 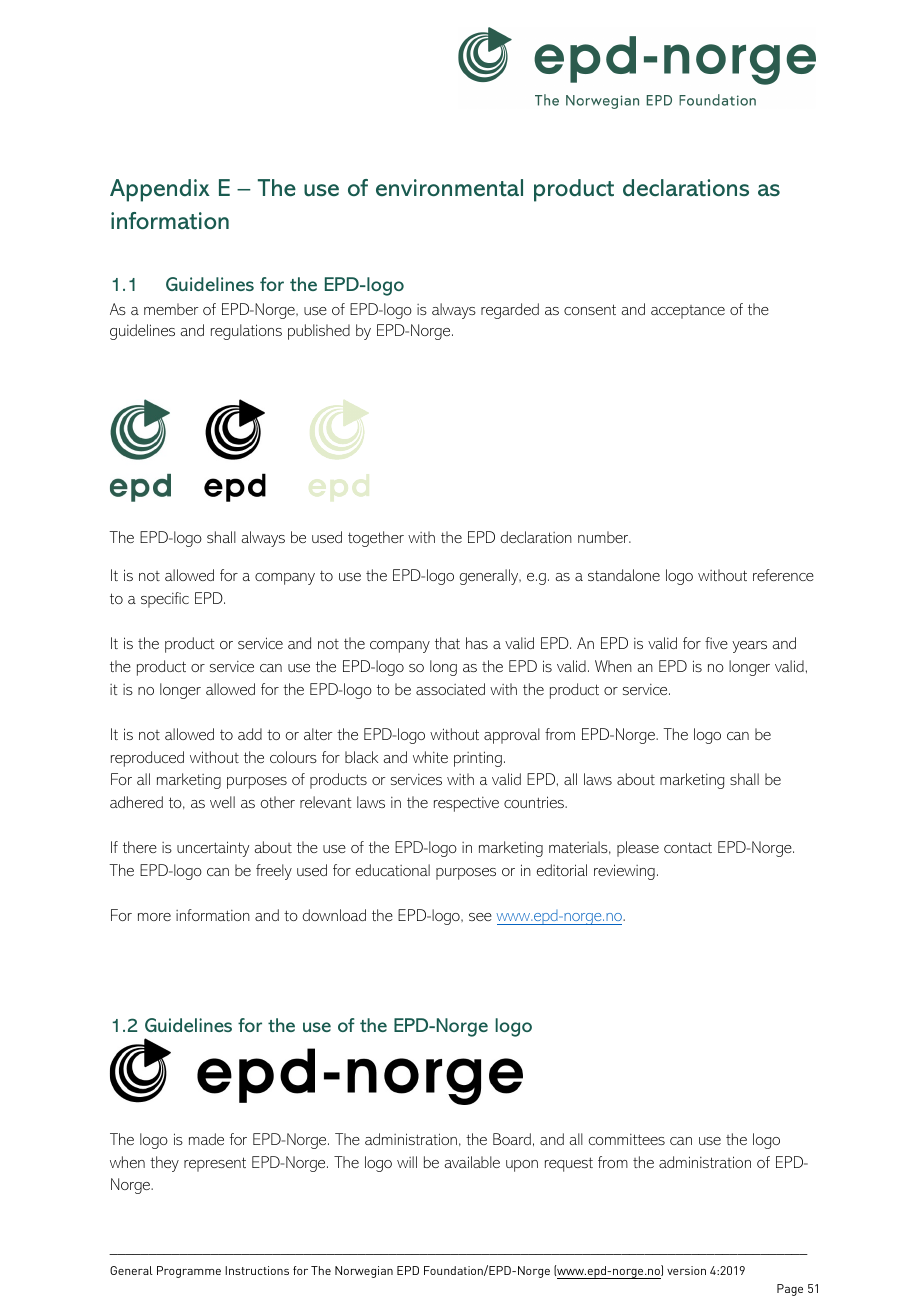 What do you see at coordinates (604, 537) in the screenshot?
I see `number` at bounding box center [604, 537].
